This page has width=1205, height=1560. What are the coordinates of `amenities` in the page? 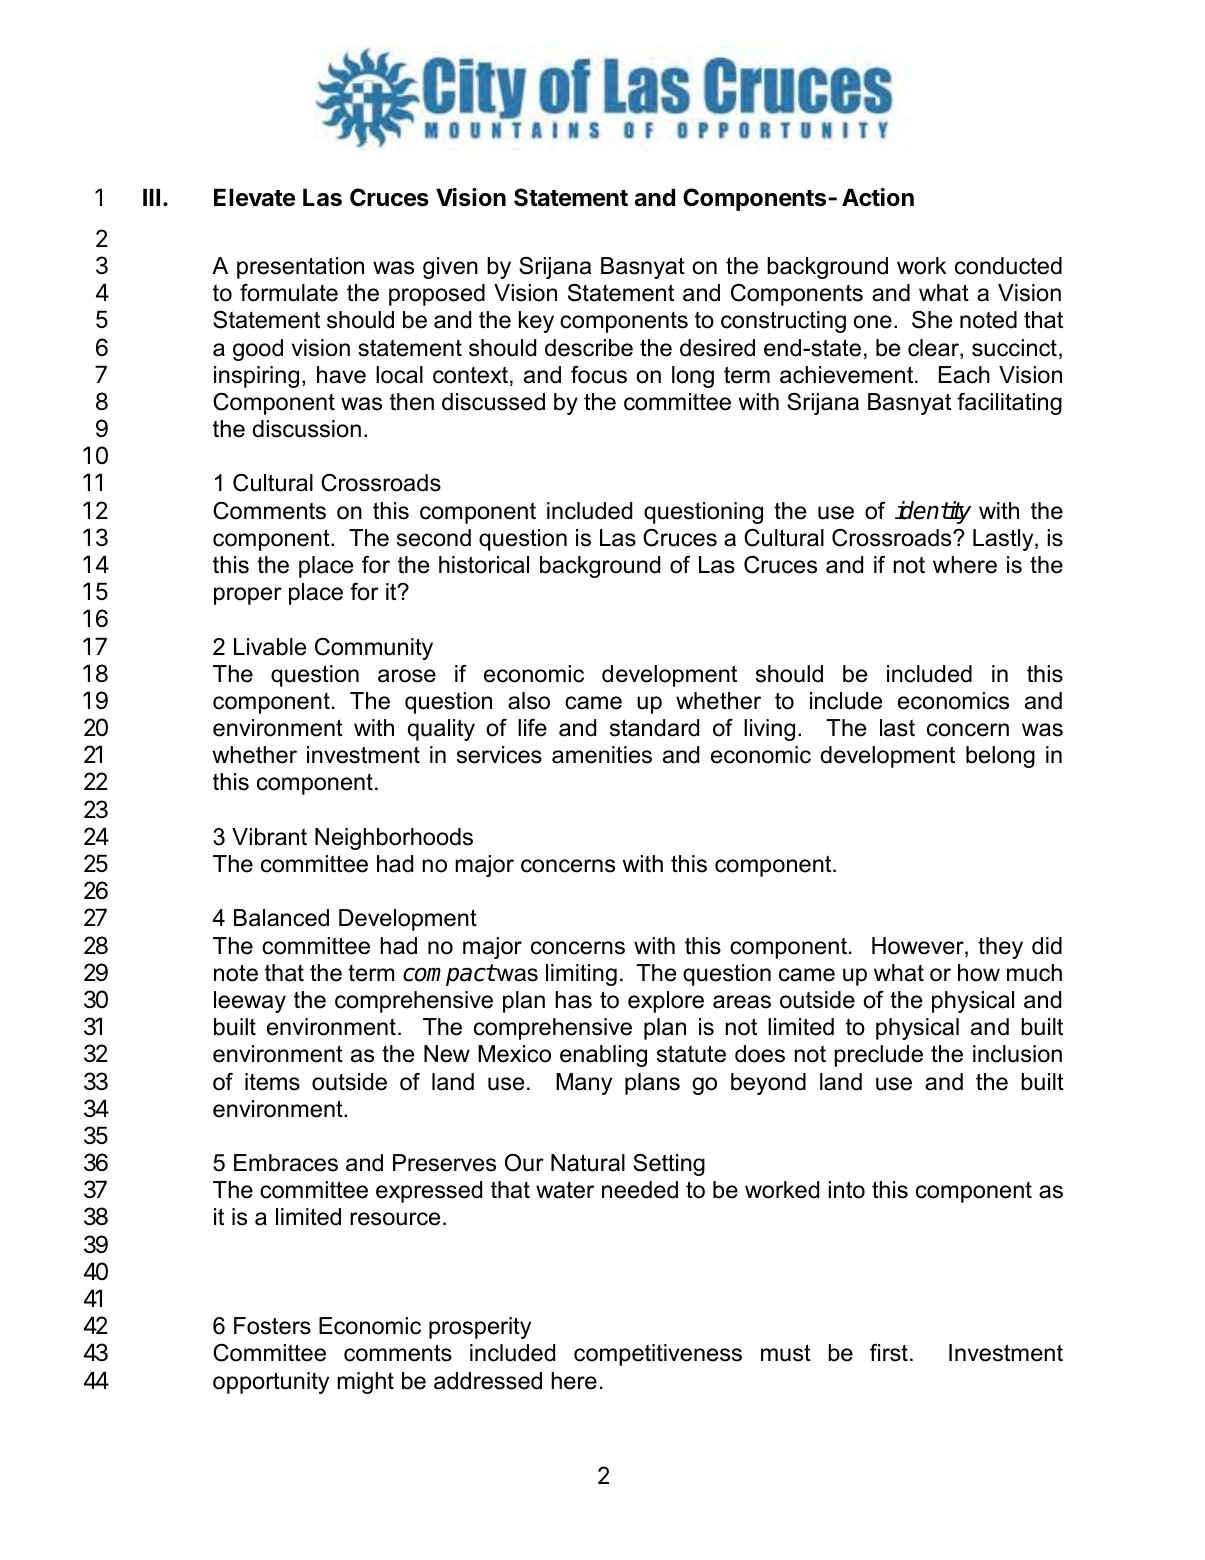 It's located at (602, 755).
